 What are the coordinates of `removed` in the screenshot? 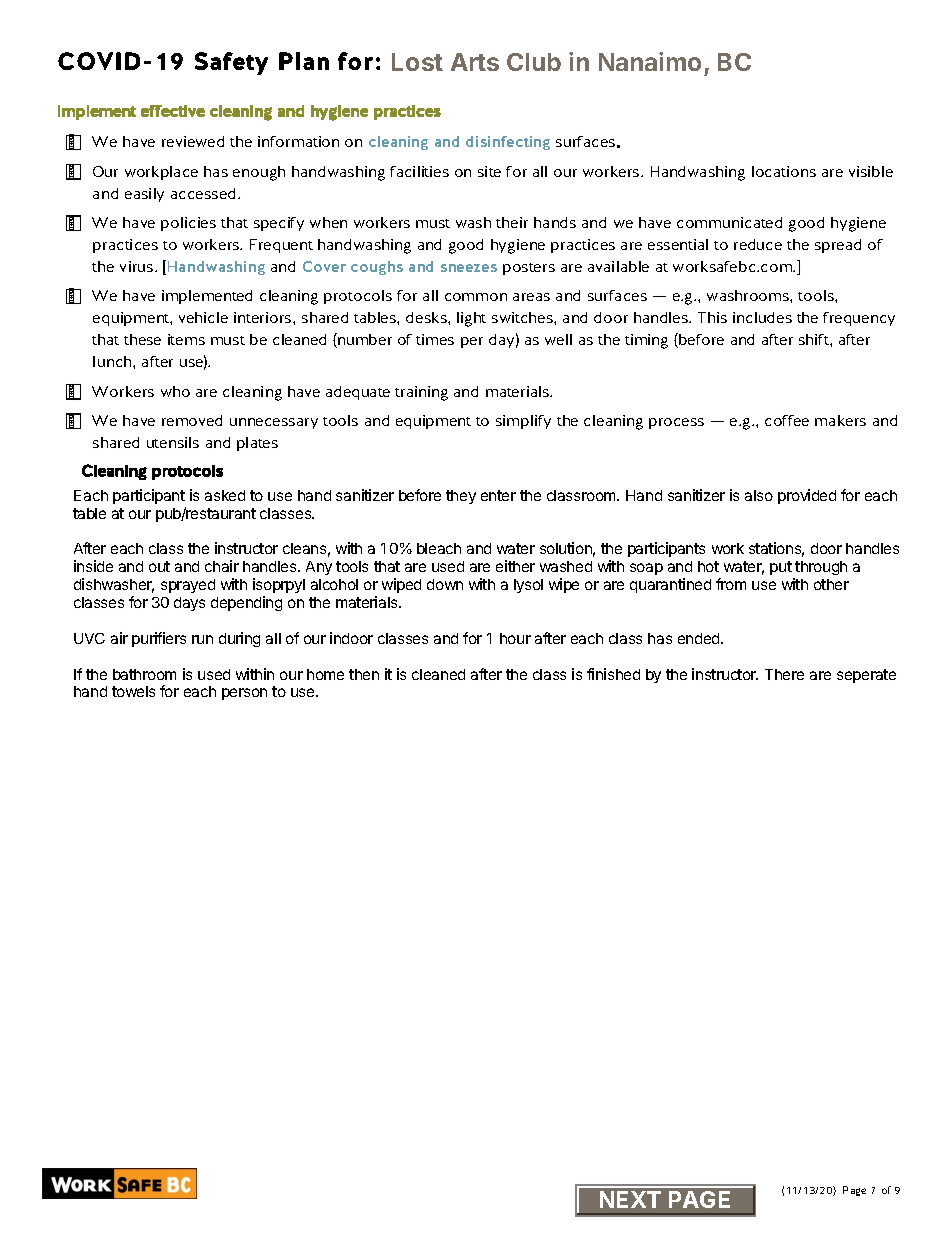 It's located at (192, 420).
